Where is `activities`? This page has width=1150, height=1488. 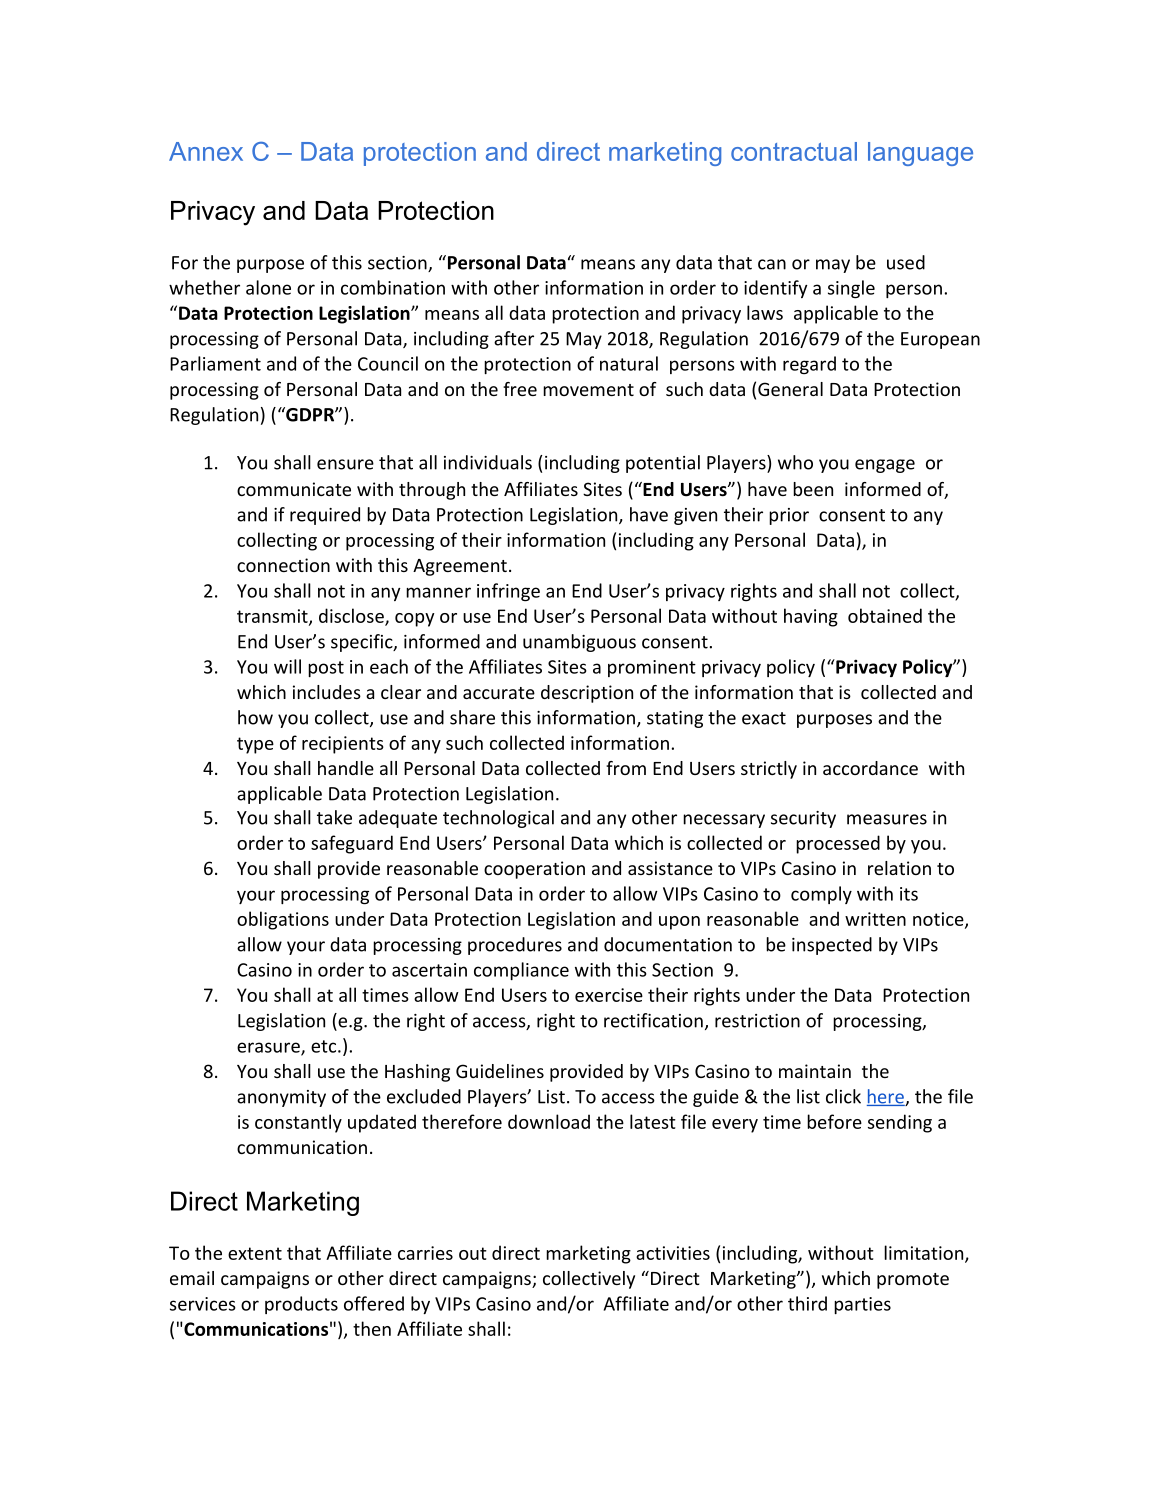
activities is located at coordinates (673, 1253).
